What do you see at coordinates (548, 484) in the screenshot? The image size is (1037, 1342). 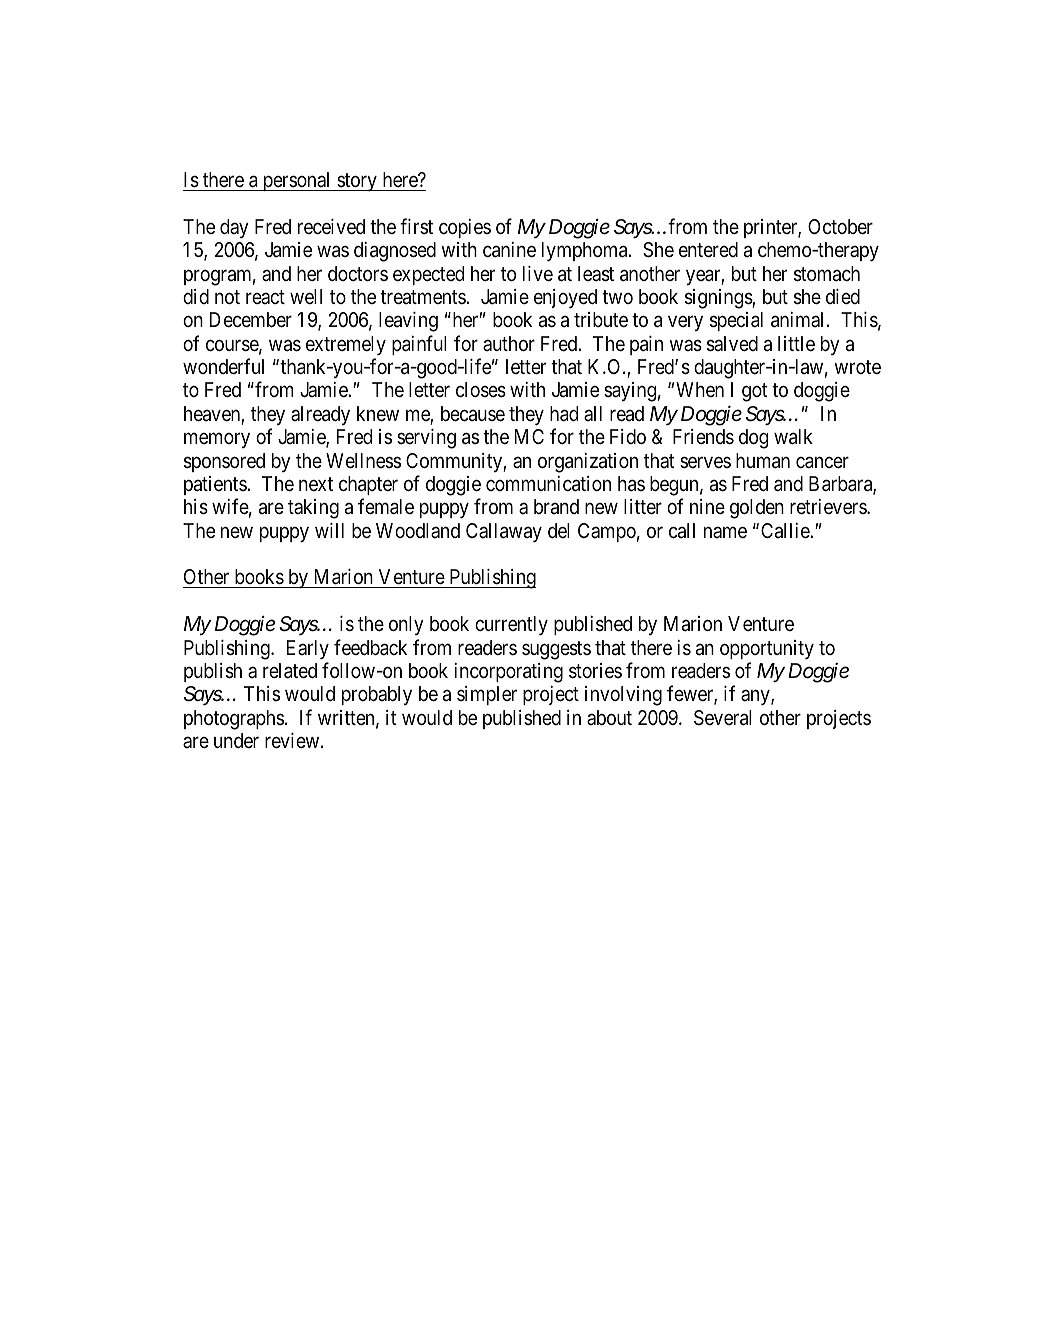 I see `communication` at bounding box center [548, 484].
